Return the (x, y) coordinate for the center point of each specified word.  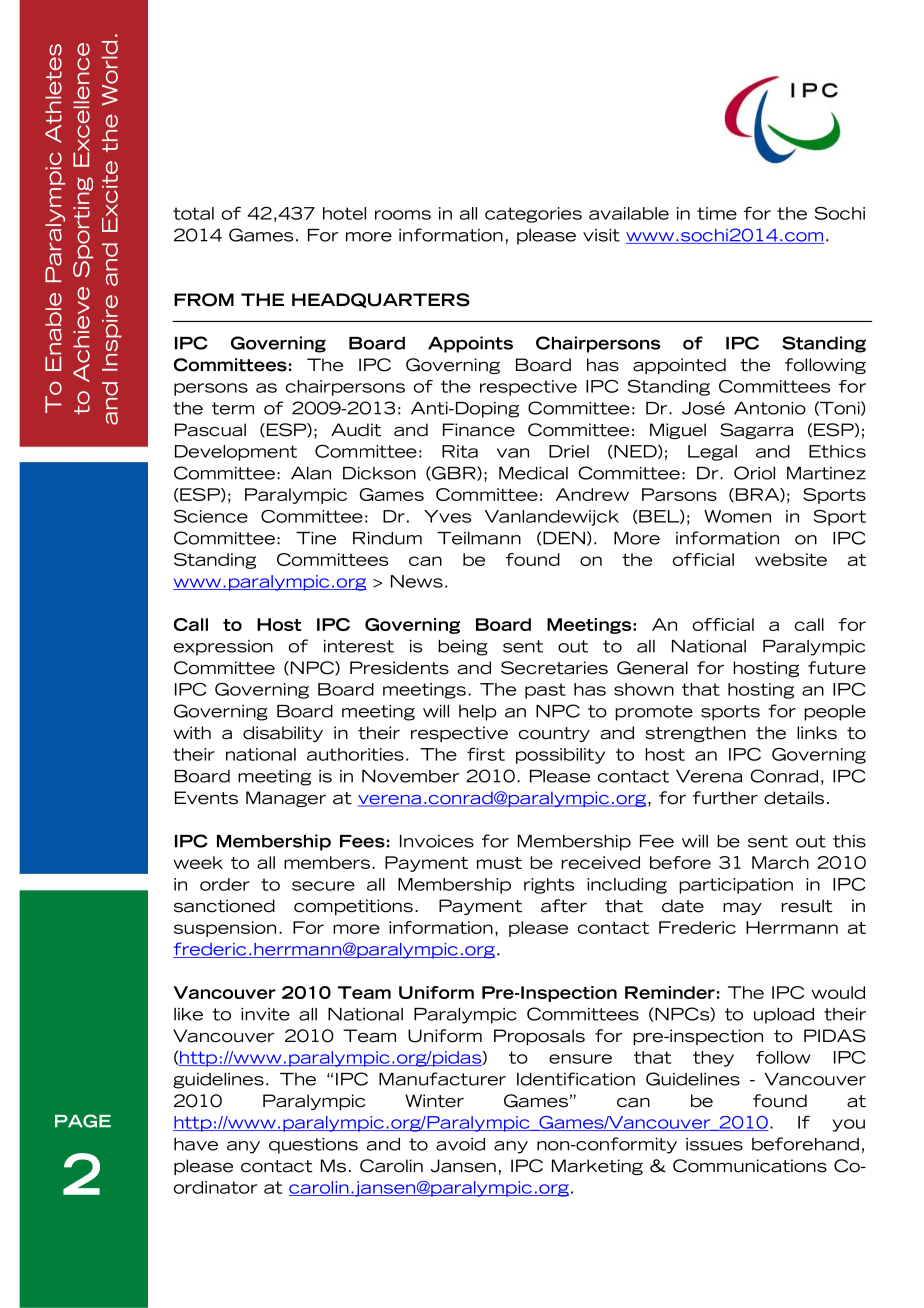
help (478, 713)
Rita (460, 451)
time (717, 213)
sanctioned (224, 906)
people (835, 713)
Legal (712, 453)
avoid (460, 1144)
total (193, 213)
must (499, 863)
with (192, 733)
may (742, 909)
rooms (403, 215)
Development (236, 453)
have (196, 1144)
